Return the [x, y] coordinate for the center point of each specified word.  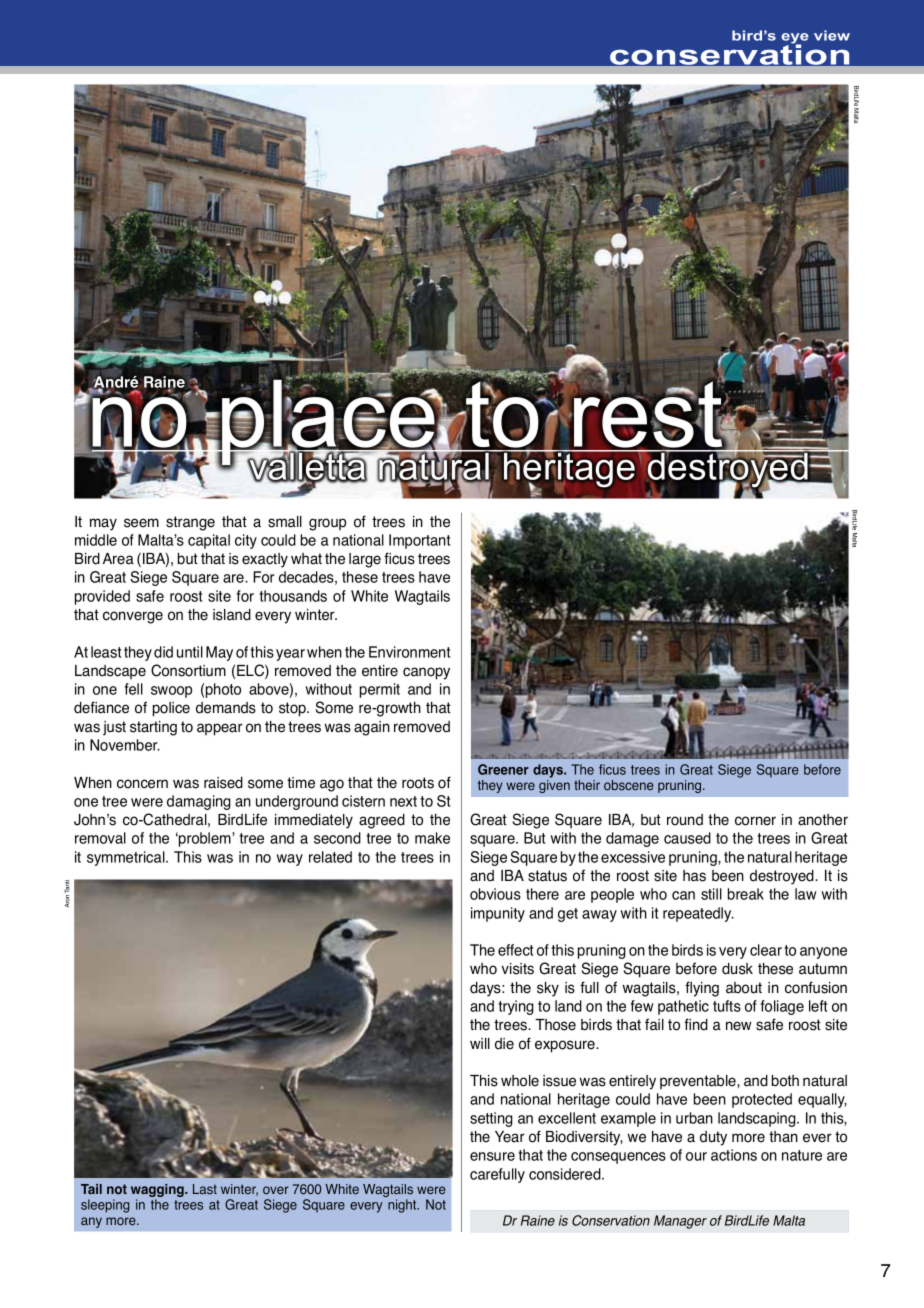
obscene [628, 785]
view [832, 35]
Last [205, 1189]
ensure [492, 1156]
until [190, 652]
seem [141, 523]
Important [419, 541]
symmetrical [127, 858]
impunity [498, 914]
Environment [409, 652]
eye [795, 39]
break [746, 894]
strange [190, 523]
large [365, 560]
